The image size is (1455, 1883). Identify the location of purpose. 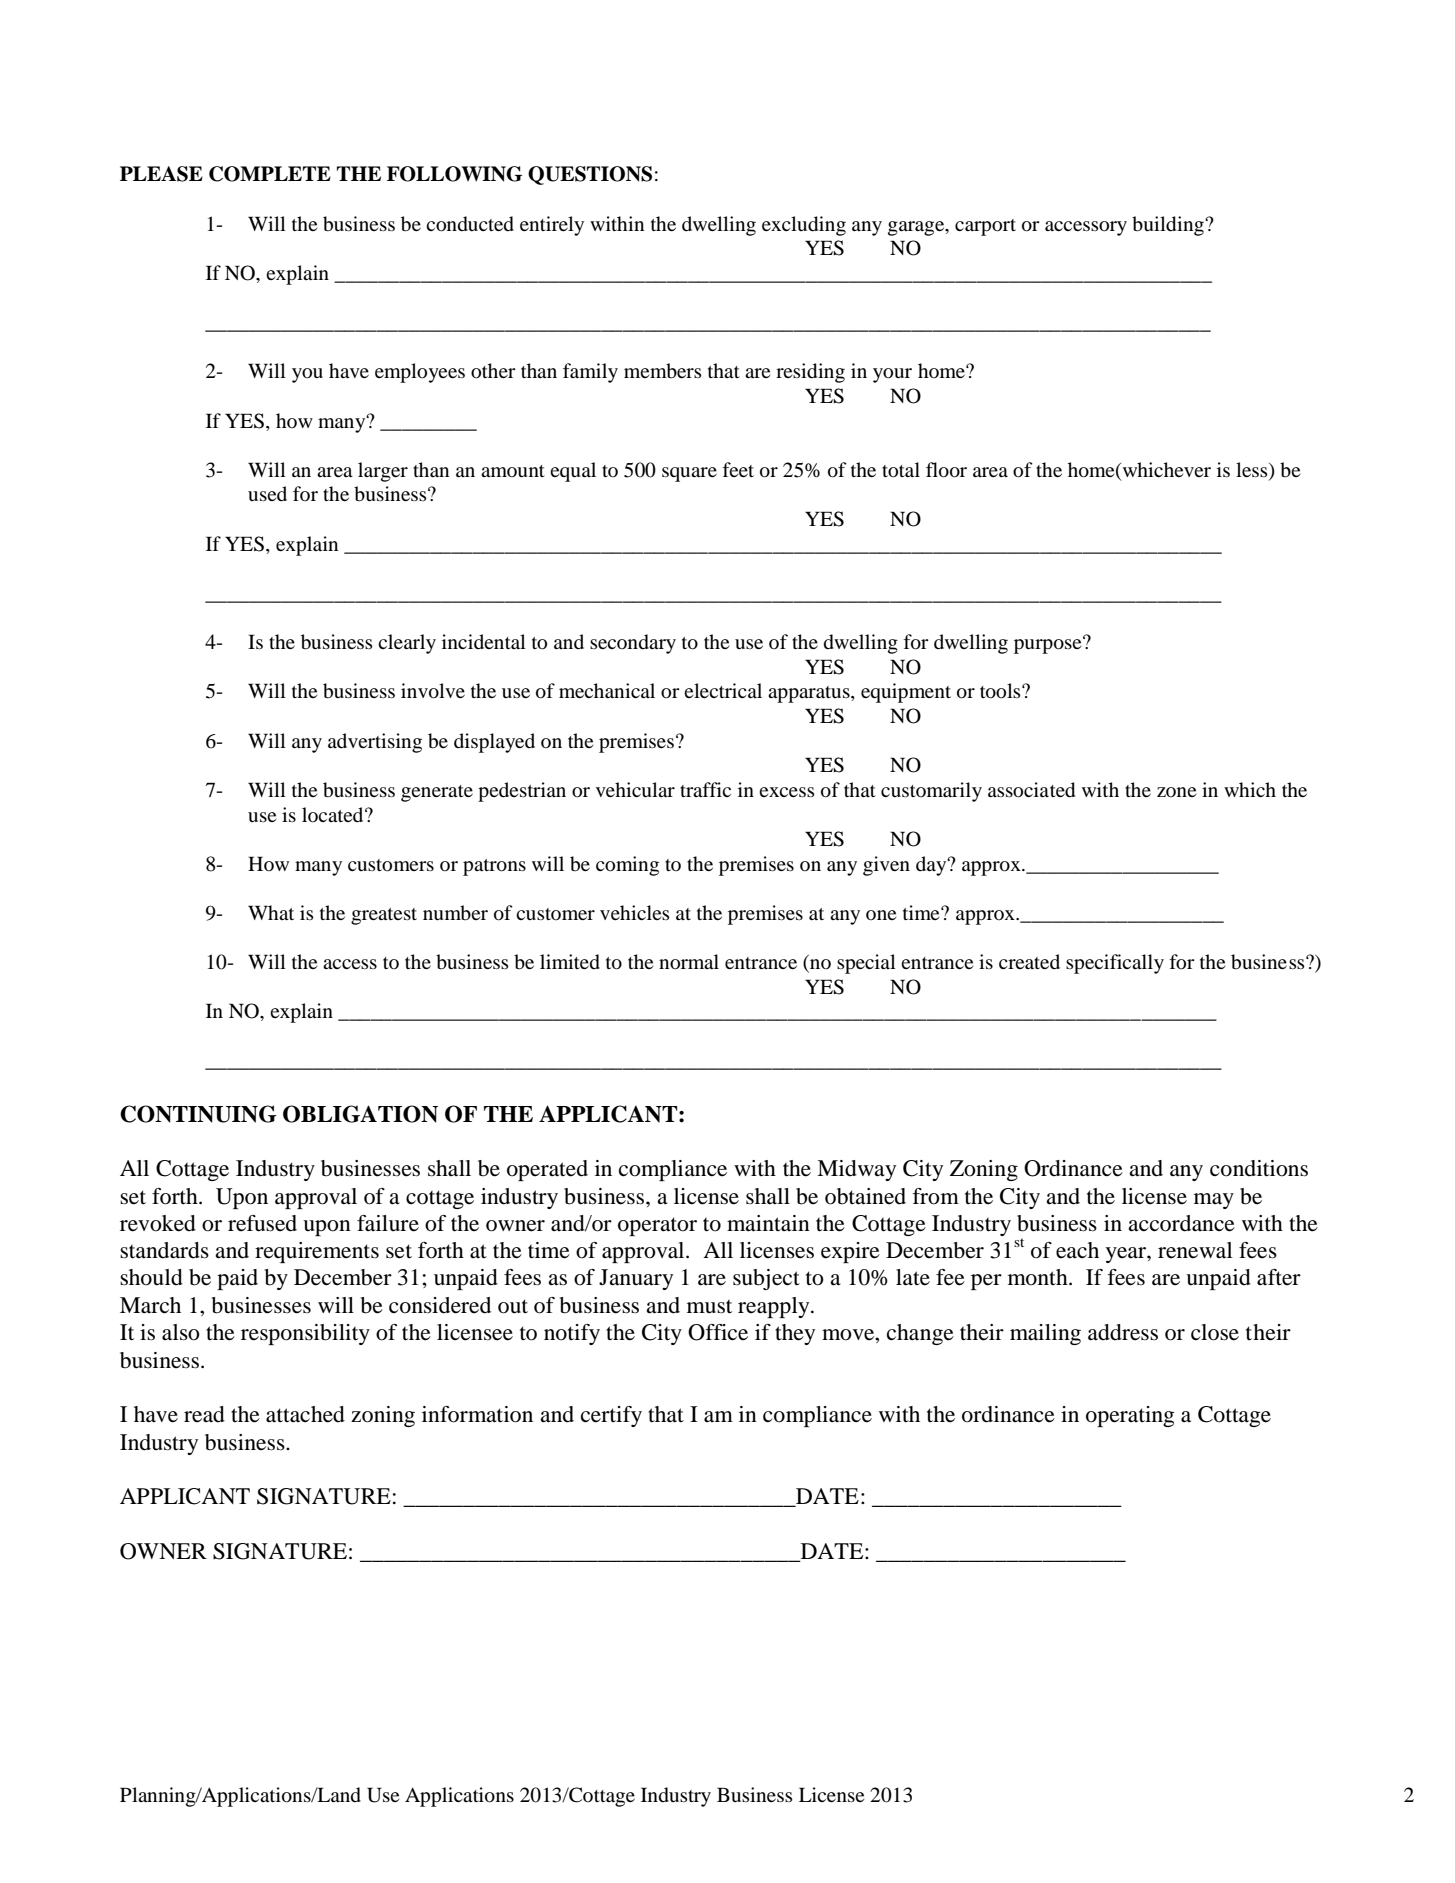
(1049, 645).
